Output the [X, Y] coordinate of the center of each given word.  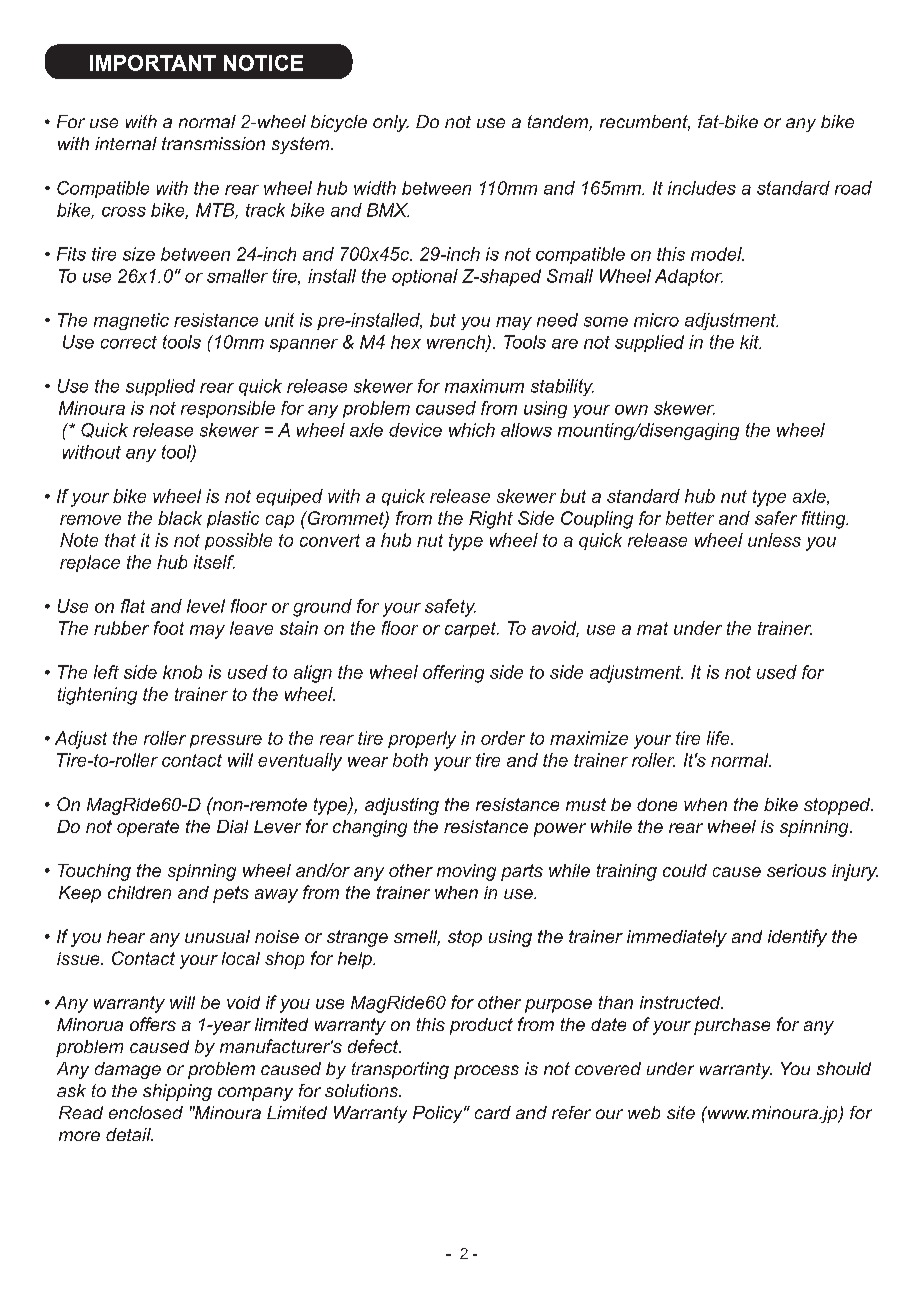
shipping [177, 1092]
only [391, 123]
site [681, 1112]
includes [702, 188]
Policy [439, 1114]
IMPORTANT [153, 63]
